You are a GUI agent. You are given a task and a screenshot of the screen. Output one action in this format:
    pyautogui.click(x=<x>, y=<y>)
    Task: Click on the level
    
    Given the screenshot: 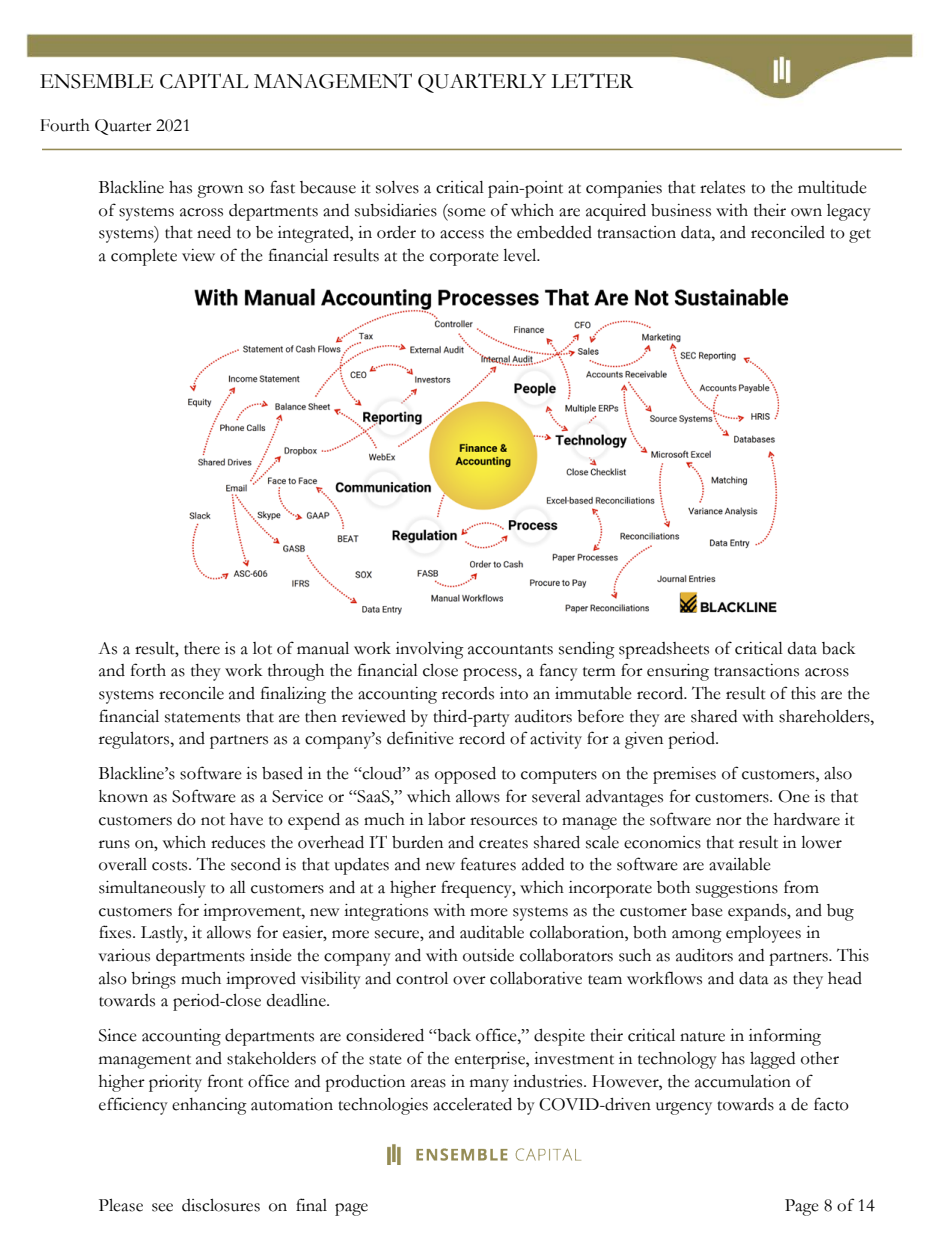 What is the action you would take?
    pyautogui.click(x=521, y=255)
